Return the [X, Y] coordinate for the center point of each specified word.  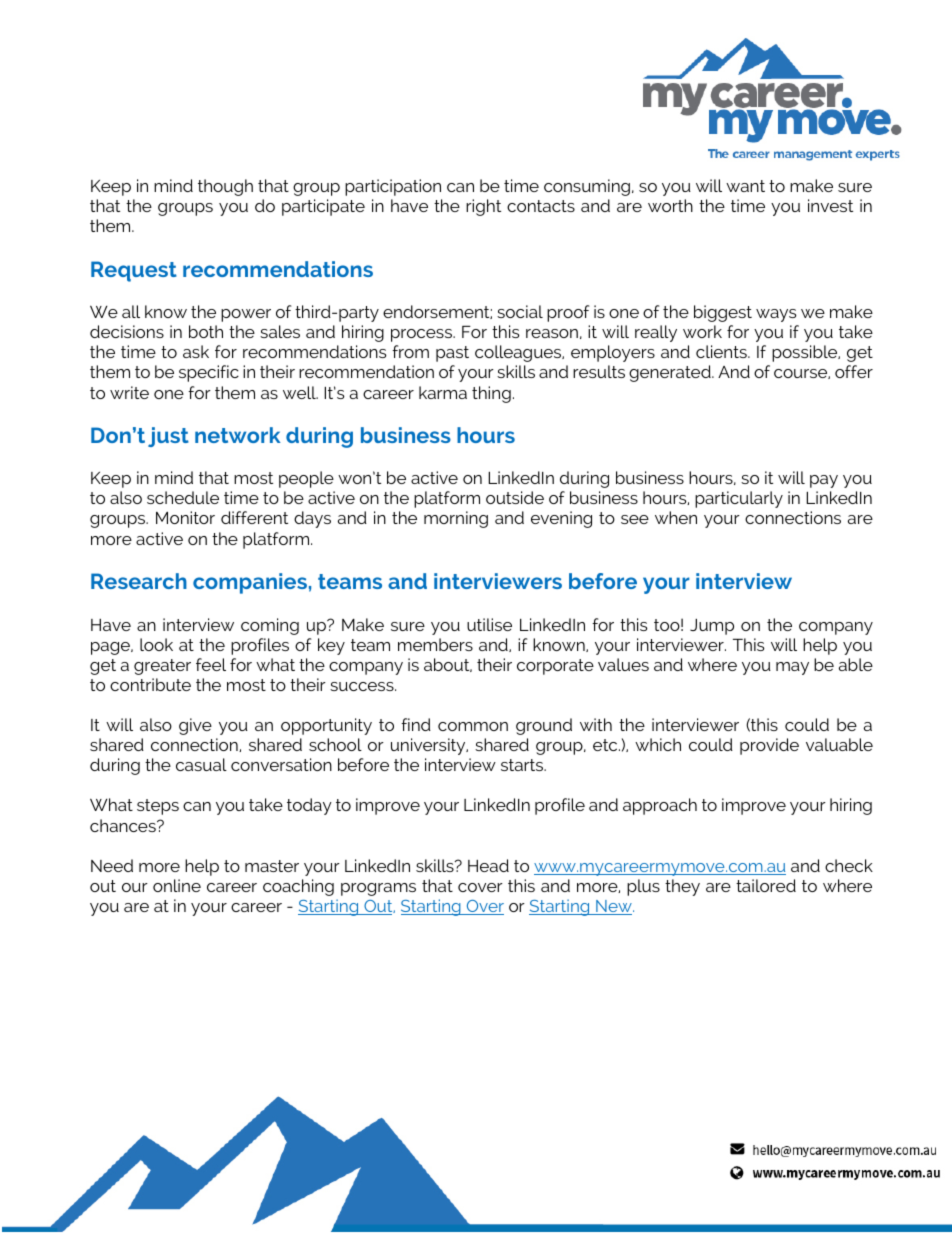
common [473, 726]
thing [491, 394]
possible [806, 353]
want [745, 186]
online [177, 885]
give [195, 726]
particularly [739, 499]
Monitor [185, 517]
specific [209, 373]
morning [456, 519]
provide [769, 746]
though [225, 187]
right [483, 207]
